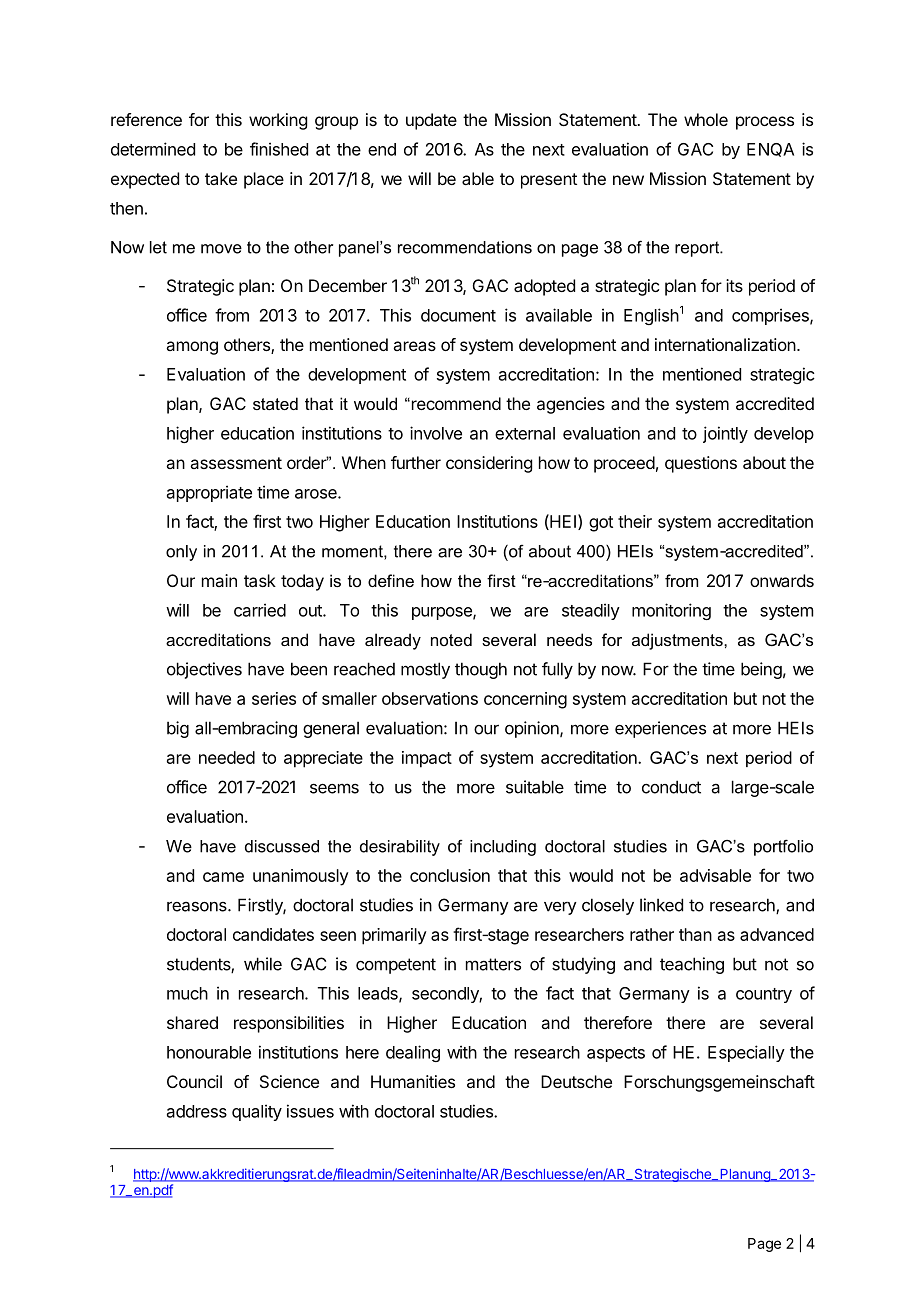  Describe the element at coordinates (221, 178) in the screenshot. I see `take` at that location.
